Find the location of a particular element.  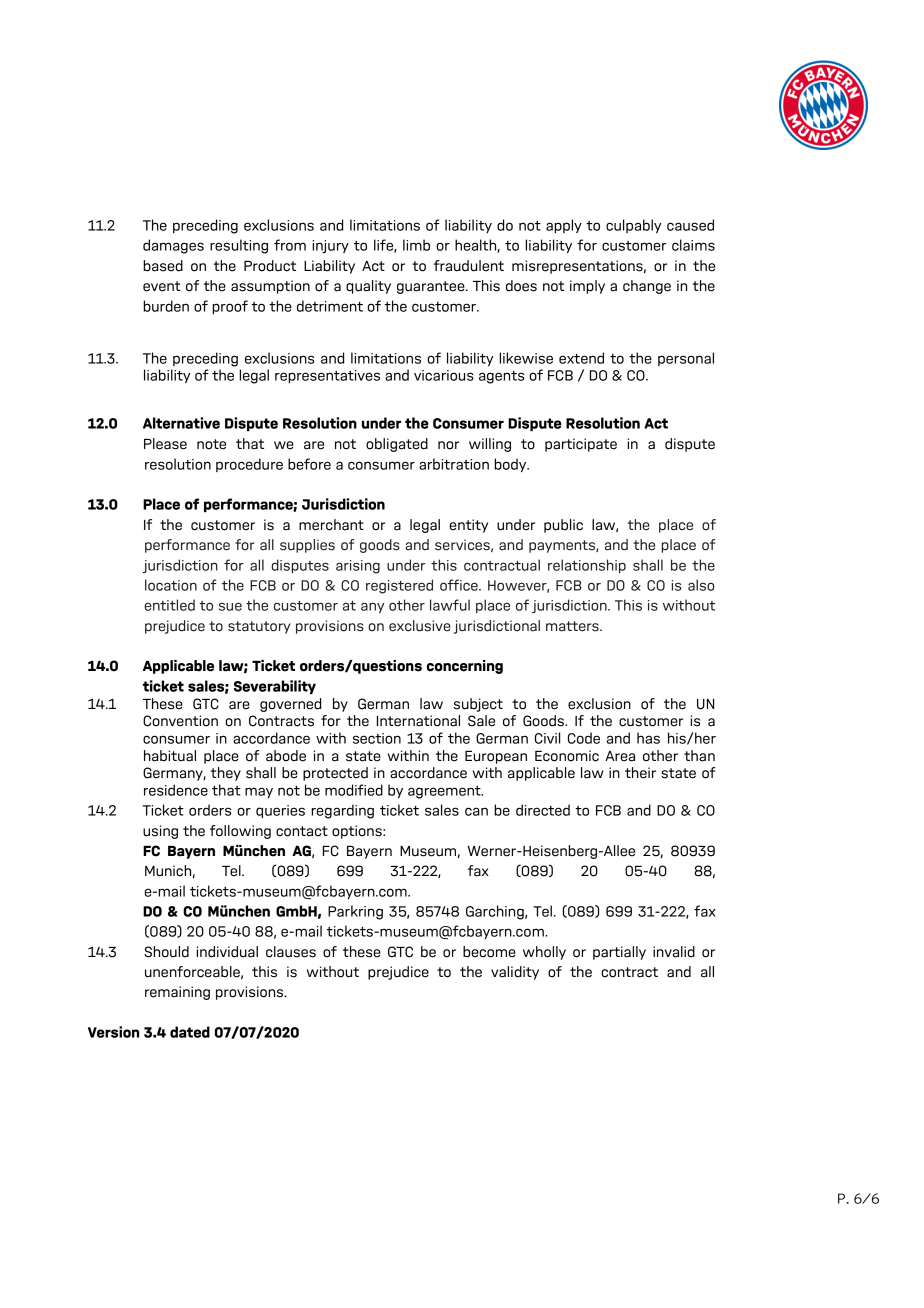

limb is located at coordinates (416, 245).
